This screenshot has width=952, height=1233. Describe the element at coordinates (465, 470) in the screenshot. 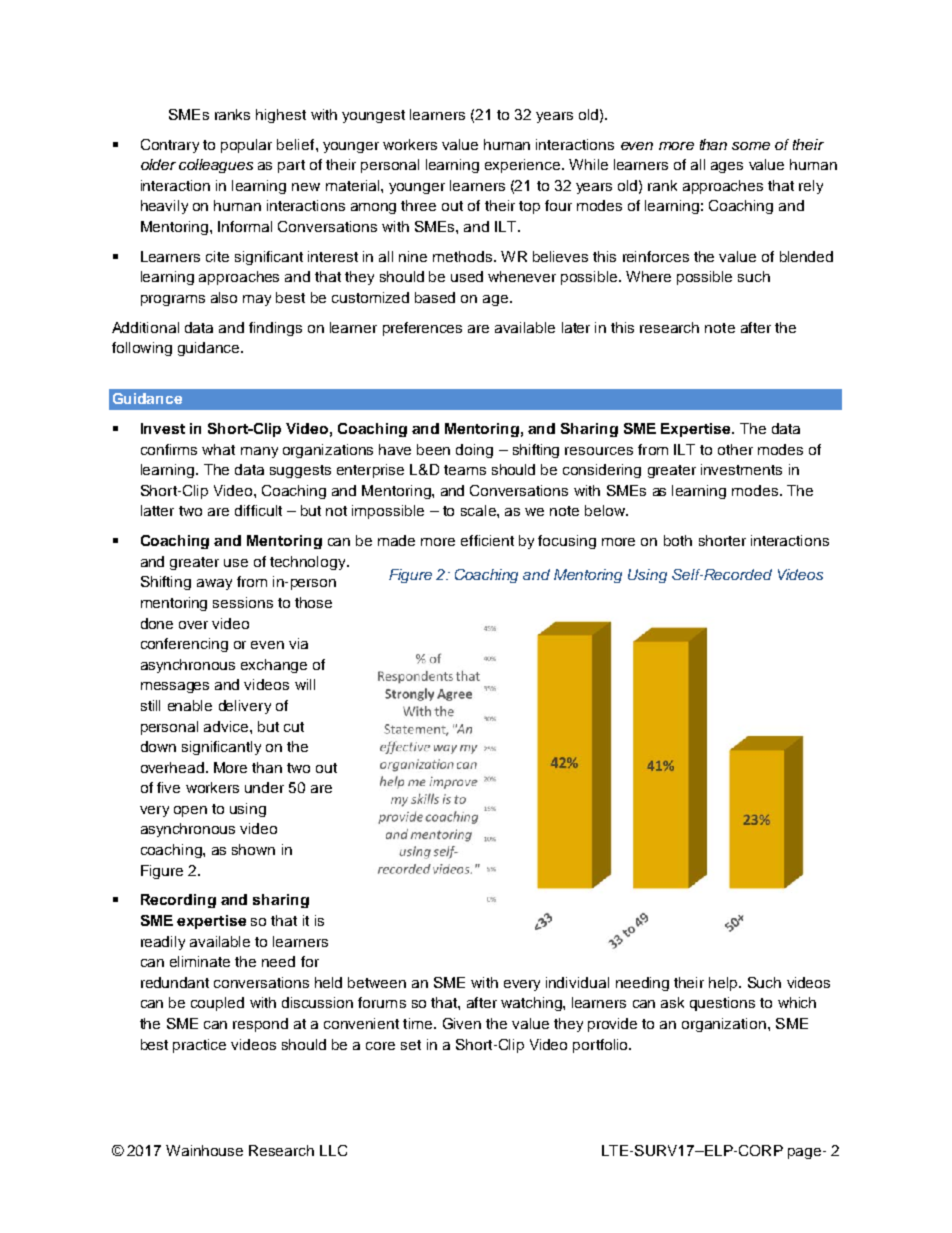

I see `teams` at that location.
